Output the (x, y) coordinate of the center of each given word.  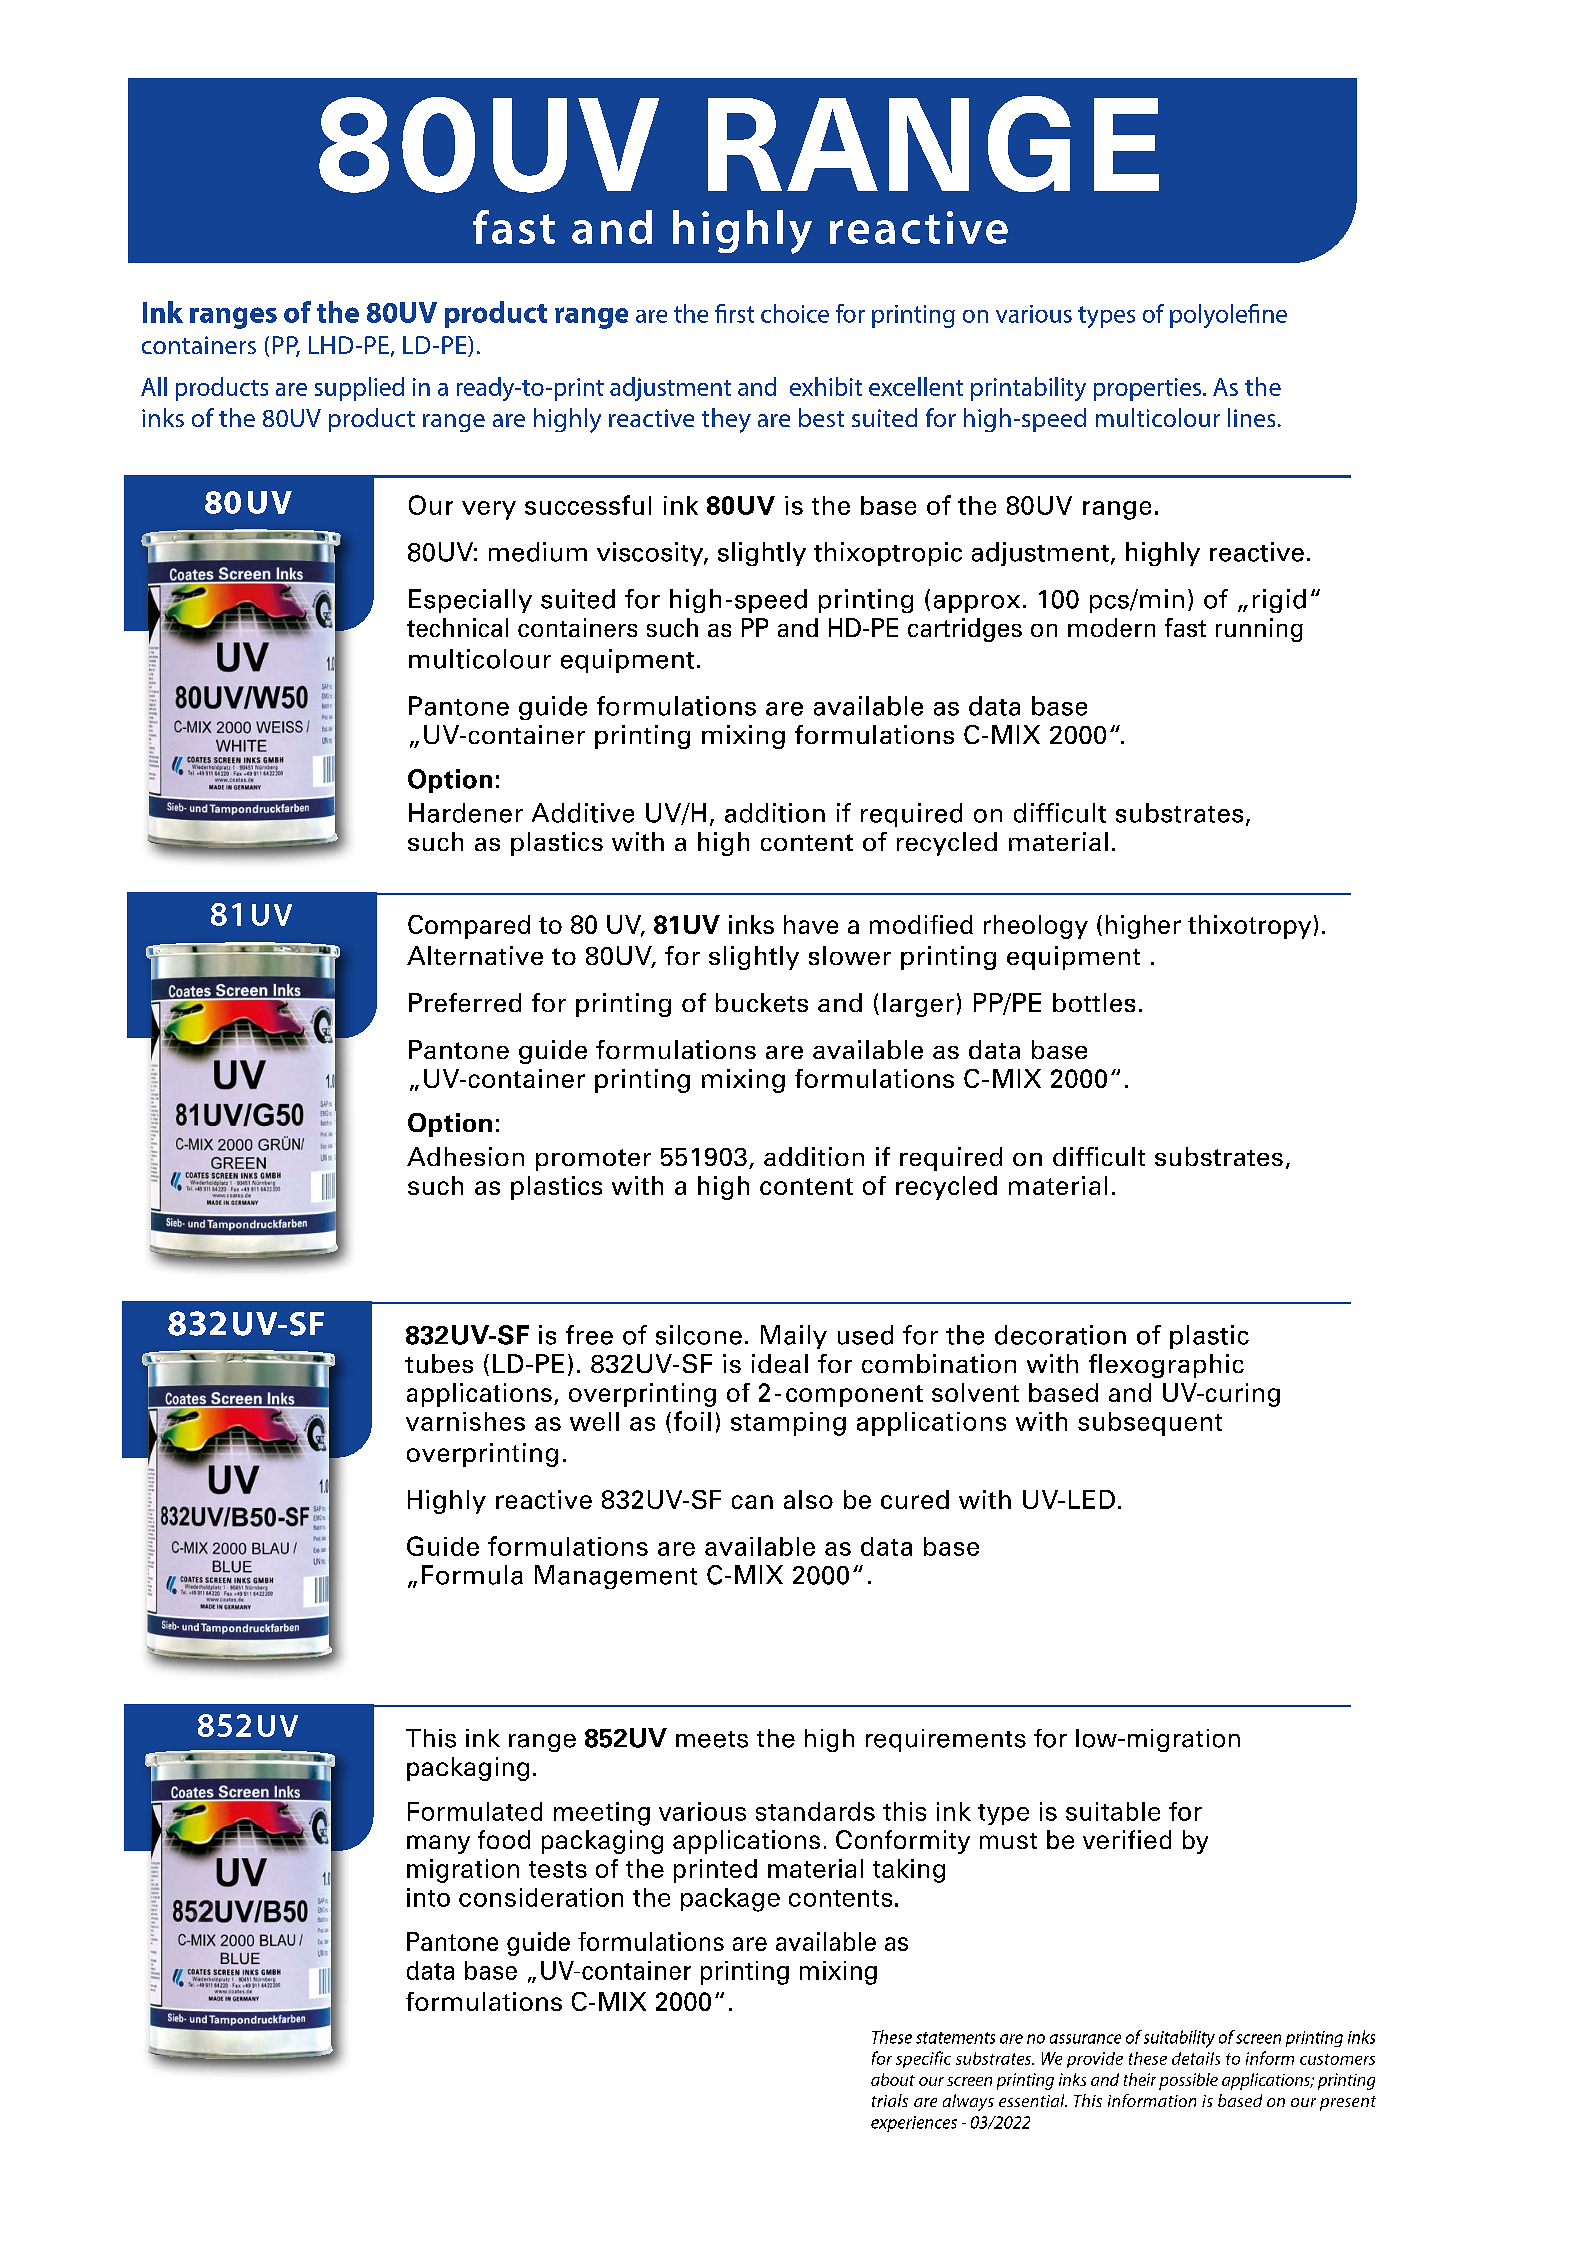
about (893, 2079)
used (865, 1335)
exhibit (826, 386)
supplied (359, 389)
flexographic (1166, 1366)
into (428, 1897)
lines (1251, 417)
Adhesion (465, 1156)
